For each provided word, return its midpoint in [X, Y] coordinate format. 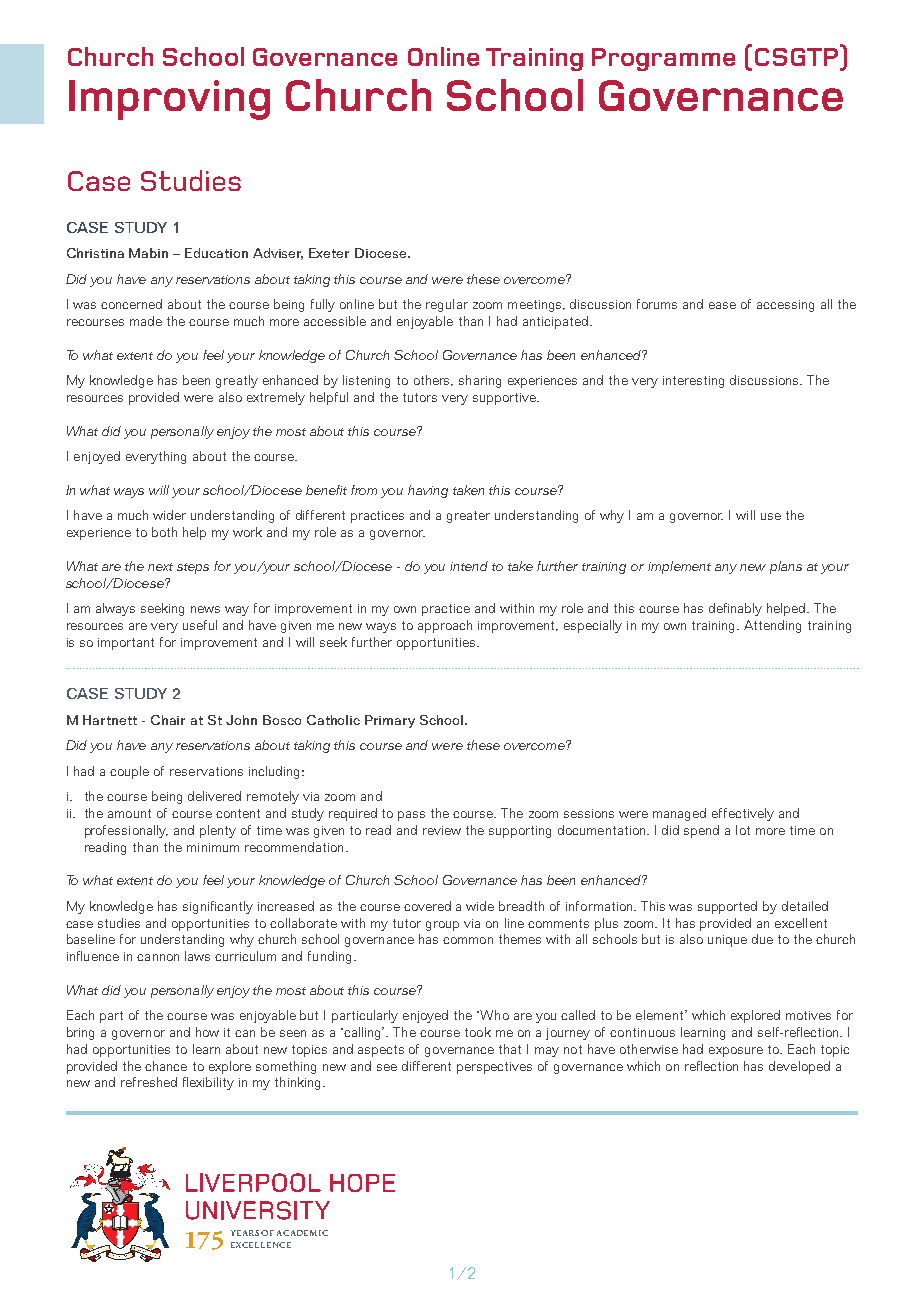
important [126, 644]
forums [657, 304]
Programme [663, 59]
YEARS [245, 1233]
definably [735, 609]
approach [445, 626]
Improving [169, 100]
